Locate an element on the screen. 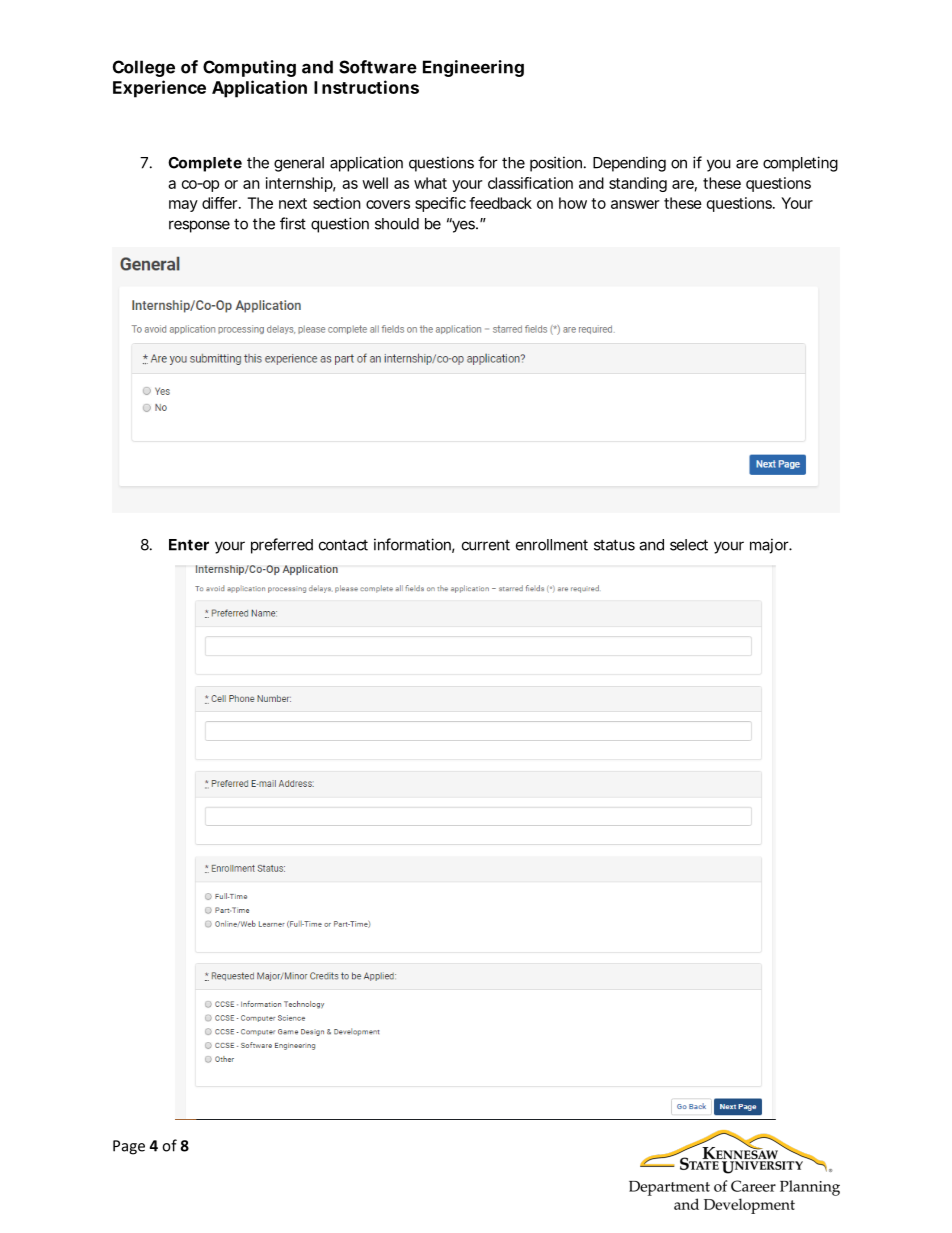 The width and height of the screenshot is (952, 1233). Experience is located at coordinates (159, 89).
